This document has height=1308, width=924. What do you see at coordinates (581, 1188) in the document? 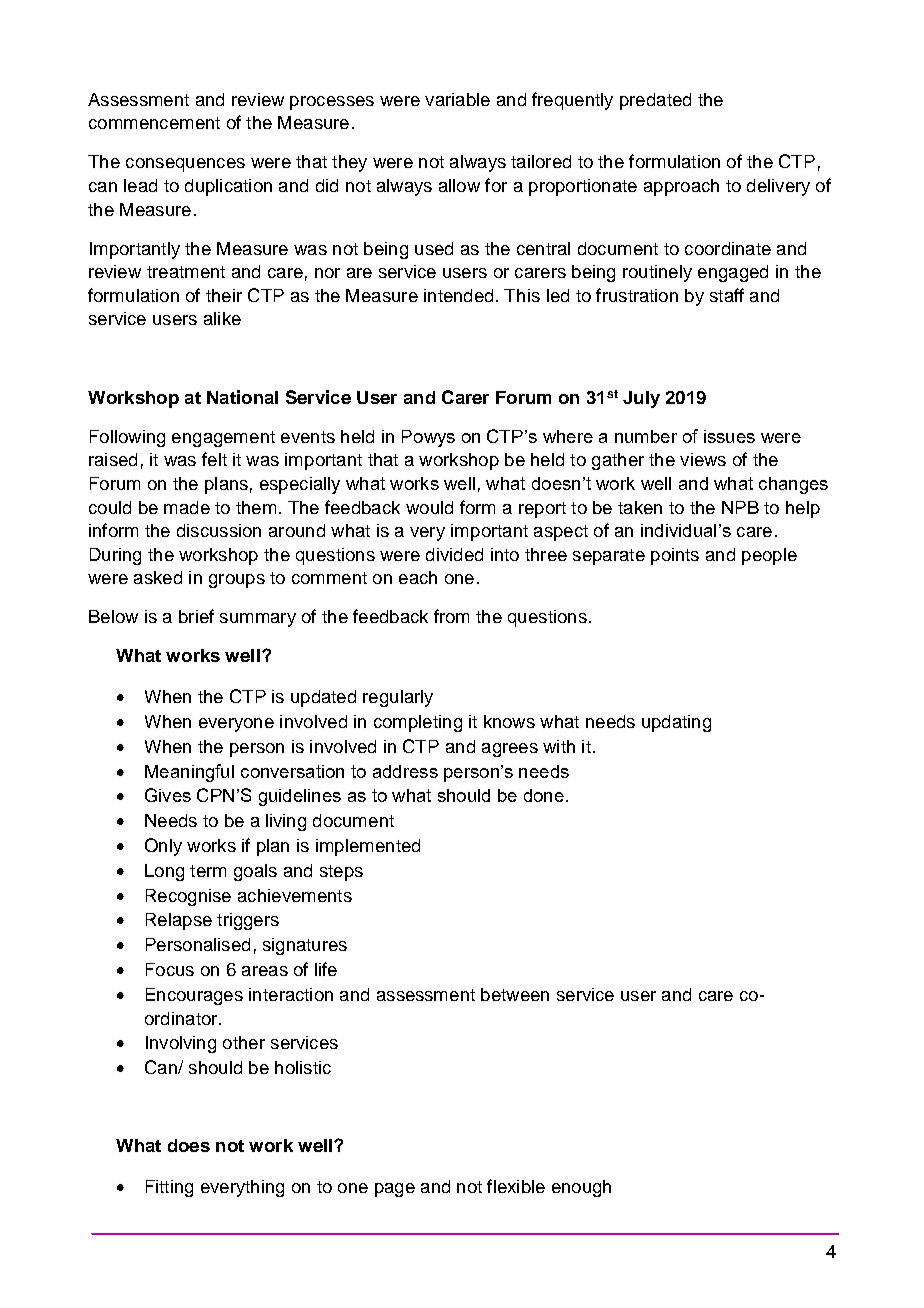
I see `enough` at bounding box center [581, 1188].
